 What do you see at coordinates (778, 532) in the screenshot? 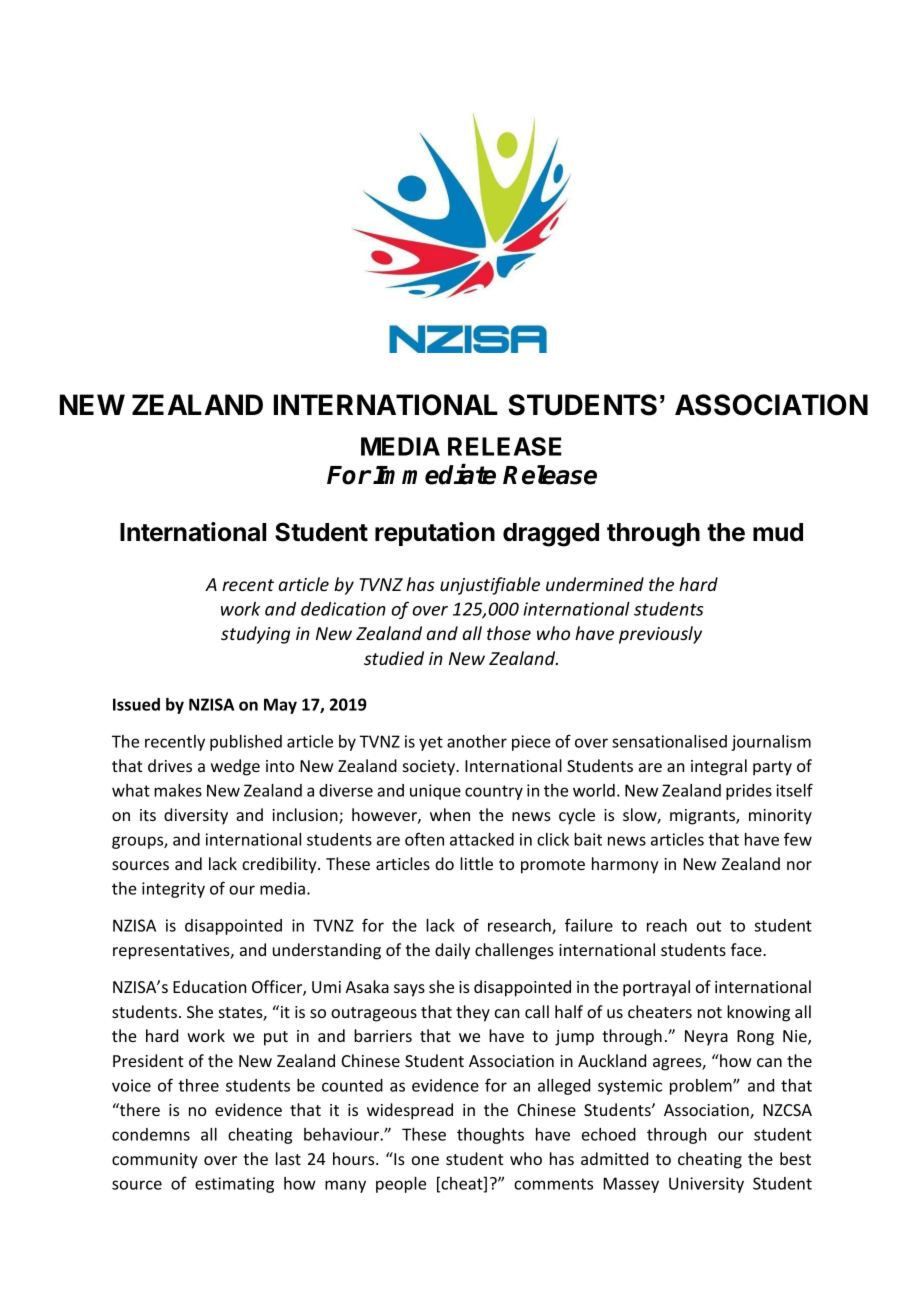
I see `mud` at bounding box center [778, 532].
